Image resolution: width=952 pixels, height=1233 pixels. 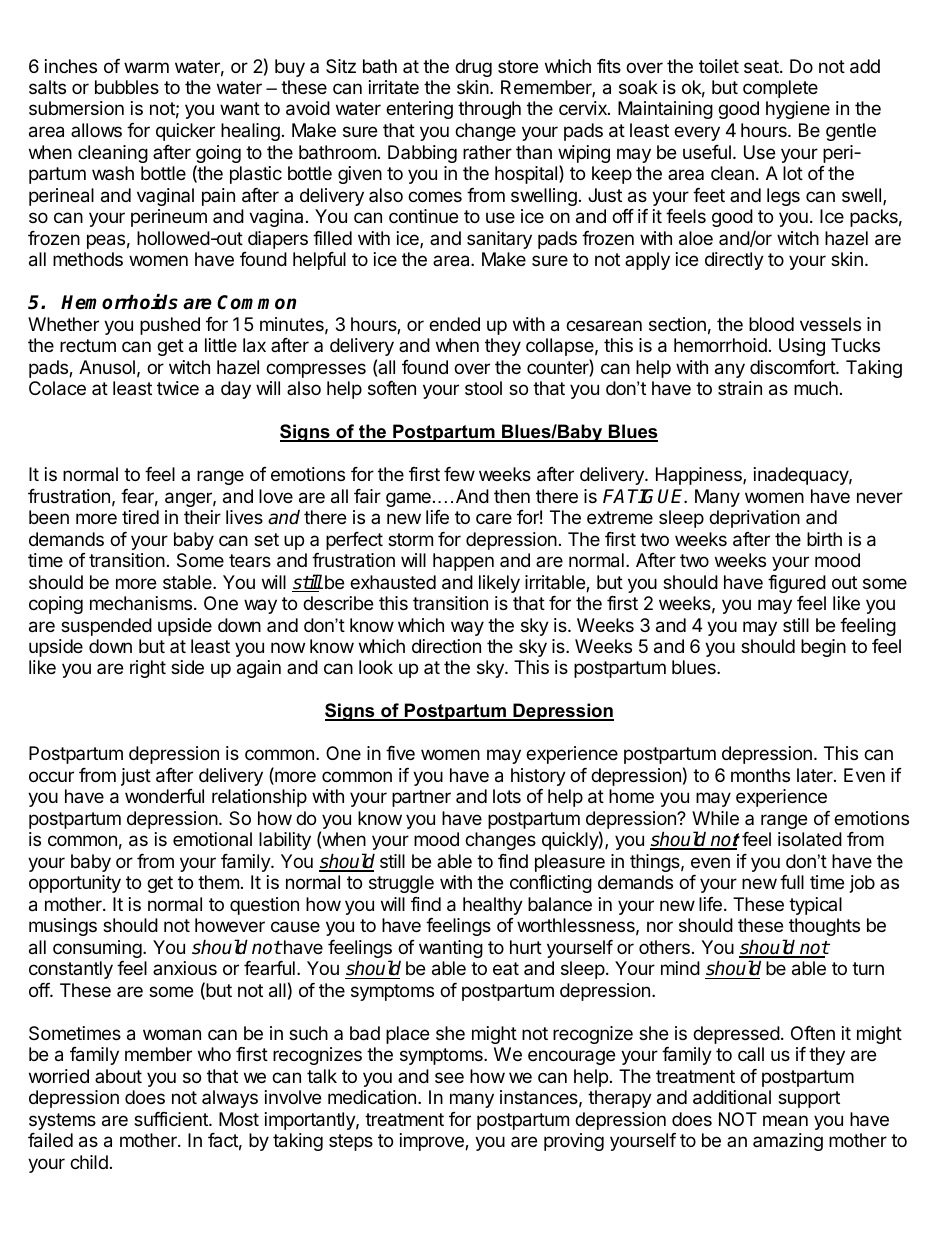 I want to click on few, so click(x=459, y=474).
